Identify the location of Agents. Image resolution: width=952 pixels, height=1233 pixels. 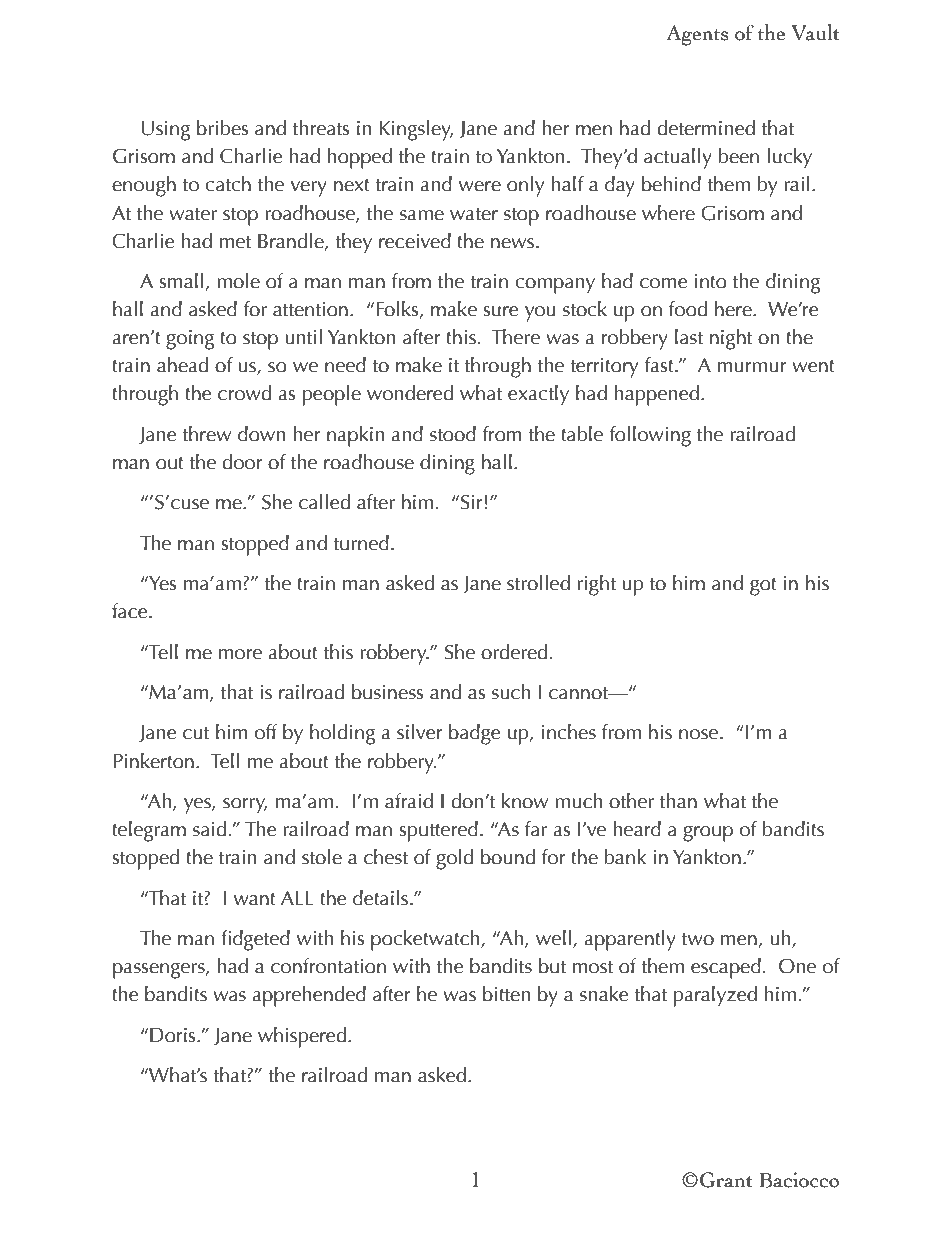
(697, 35).
